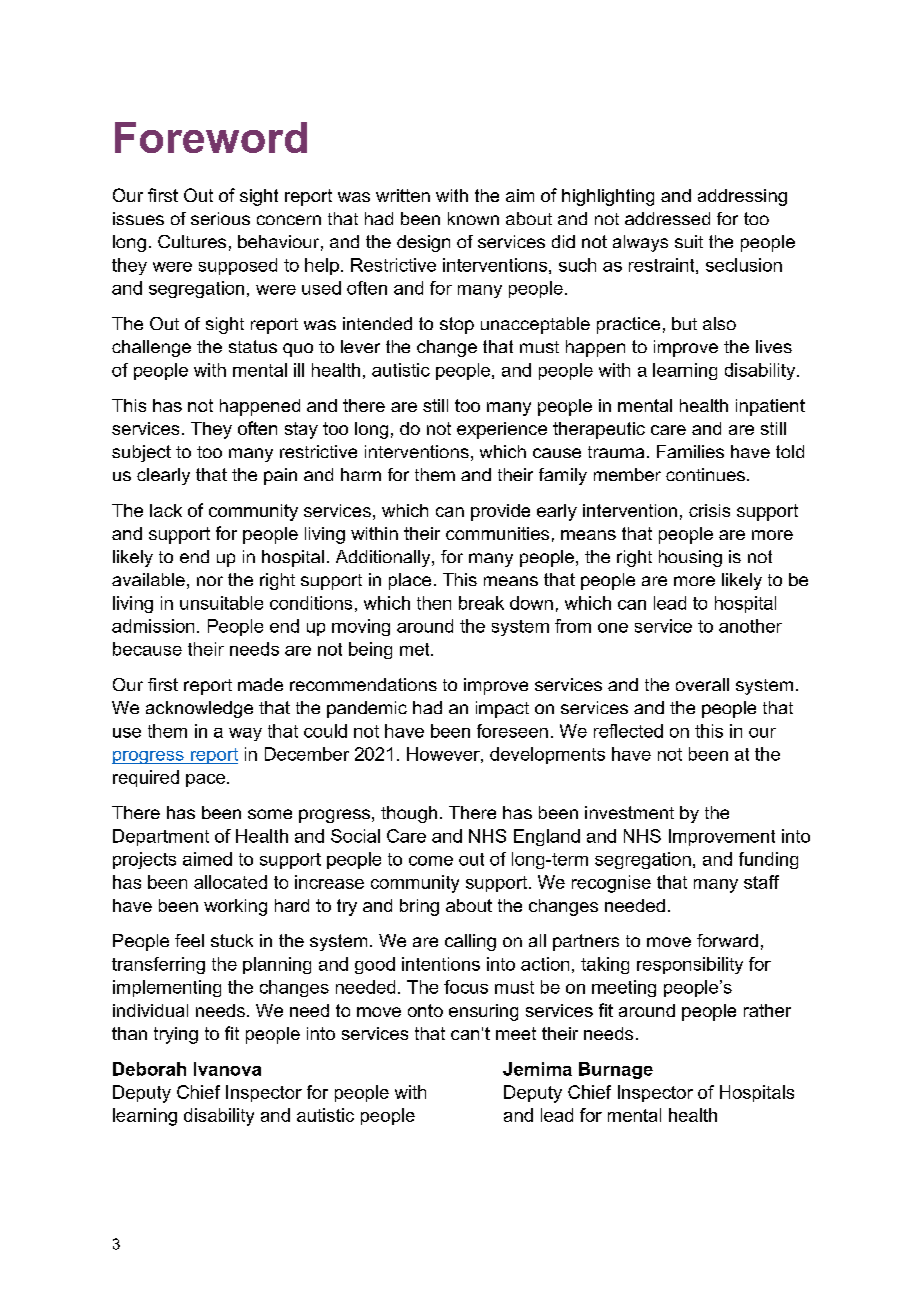 Image resolution: width=924 pixels, height=1308 pixels. What do you see at coordinates (176, 1035) in the page?
I see `trying` at bounding box center [176, 1035].
